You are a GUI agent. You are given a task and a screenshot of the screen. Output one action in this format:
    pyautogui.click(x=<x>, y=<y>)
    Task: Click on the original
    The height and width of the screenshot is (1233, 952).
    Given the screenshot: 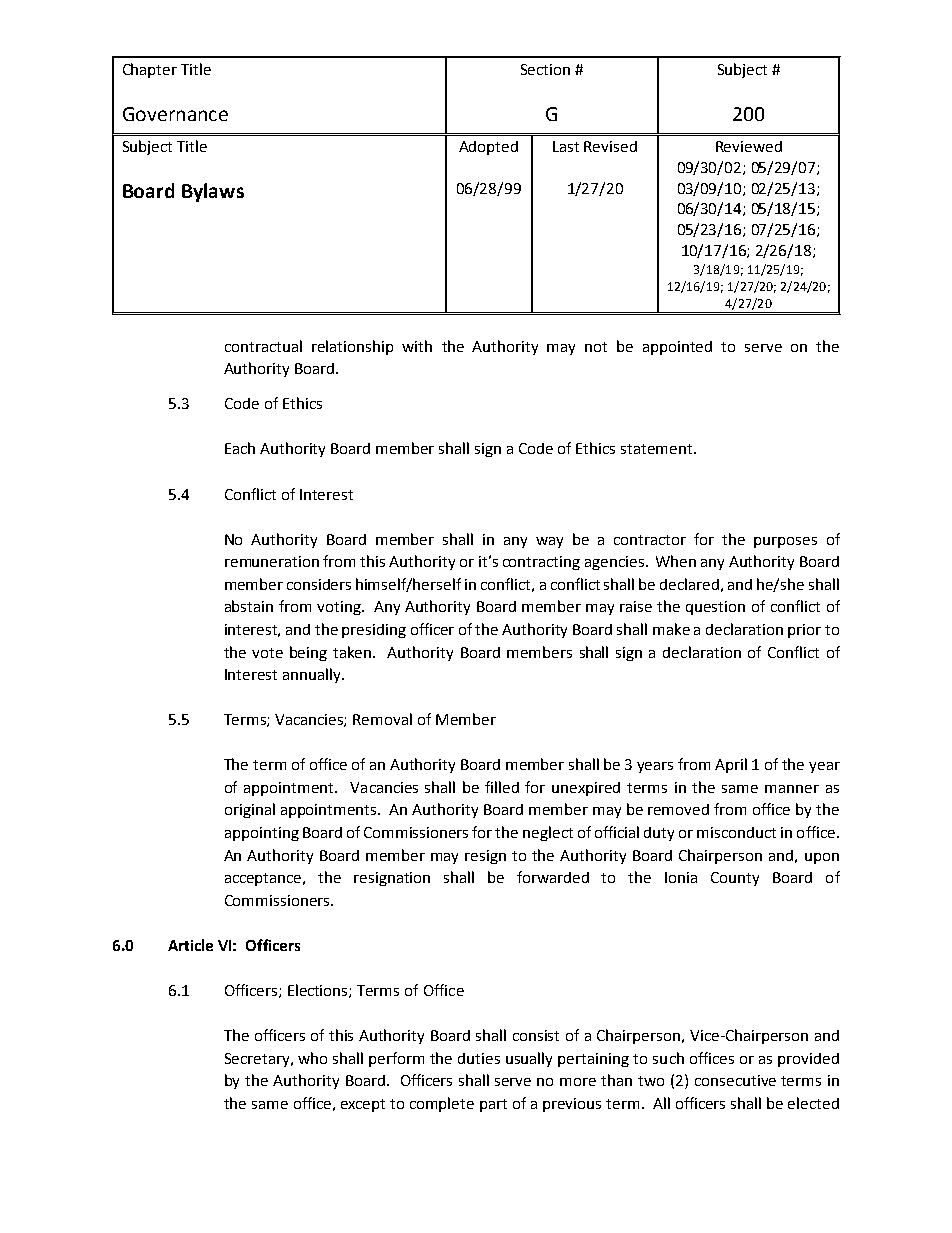 What is the action you would take?
    pyautogui.click(x=250, y=810)
